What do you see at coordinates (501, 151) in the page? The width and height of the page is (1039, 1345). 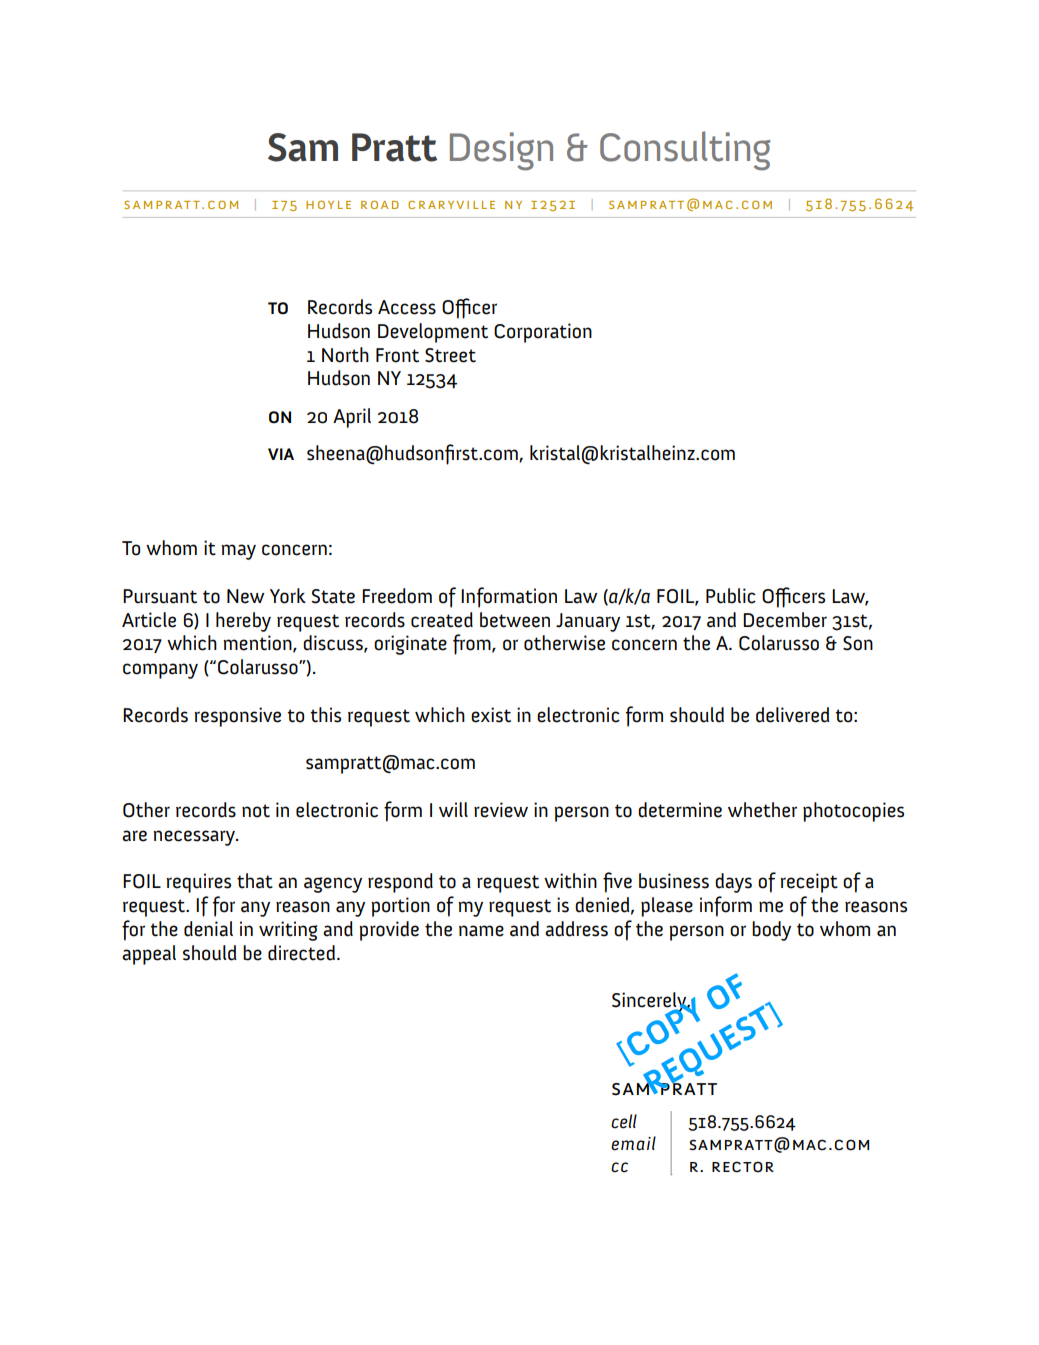 I see `Design` at bounding box center [501, 151].
